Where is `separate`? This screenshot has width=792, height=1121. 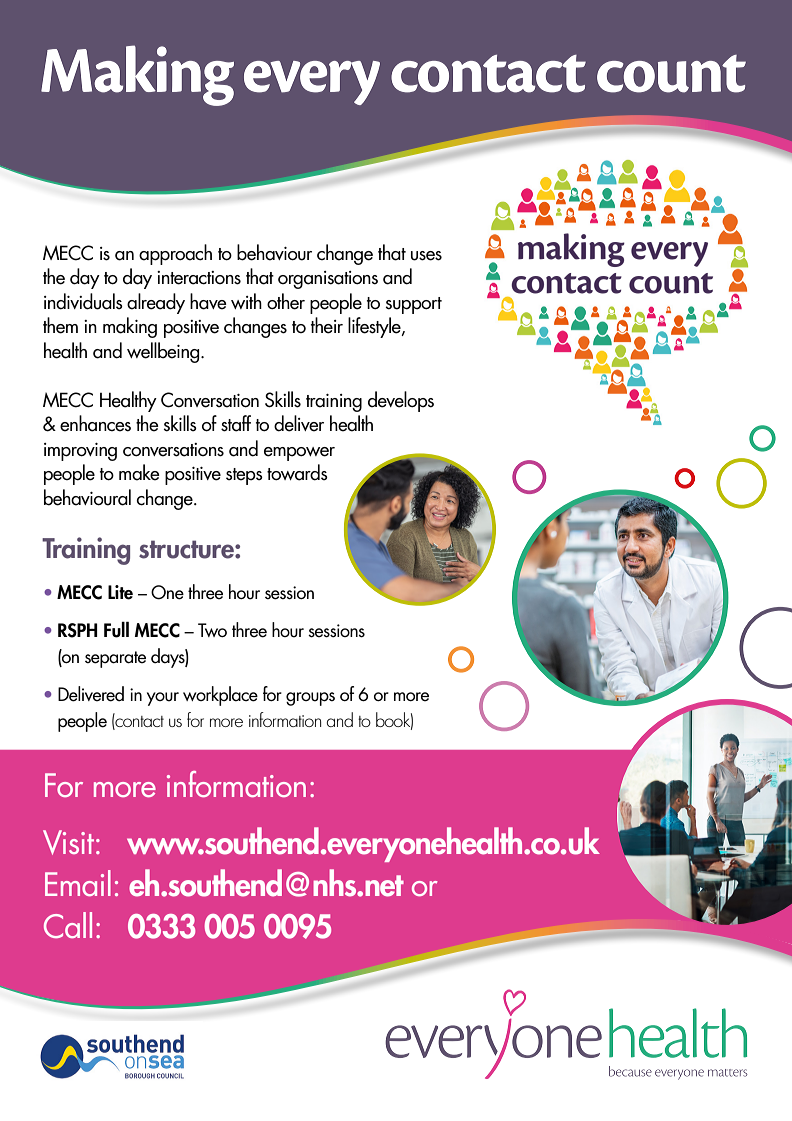
separate is located at coordinates (115, 659).
